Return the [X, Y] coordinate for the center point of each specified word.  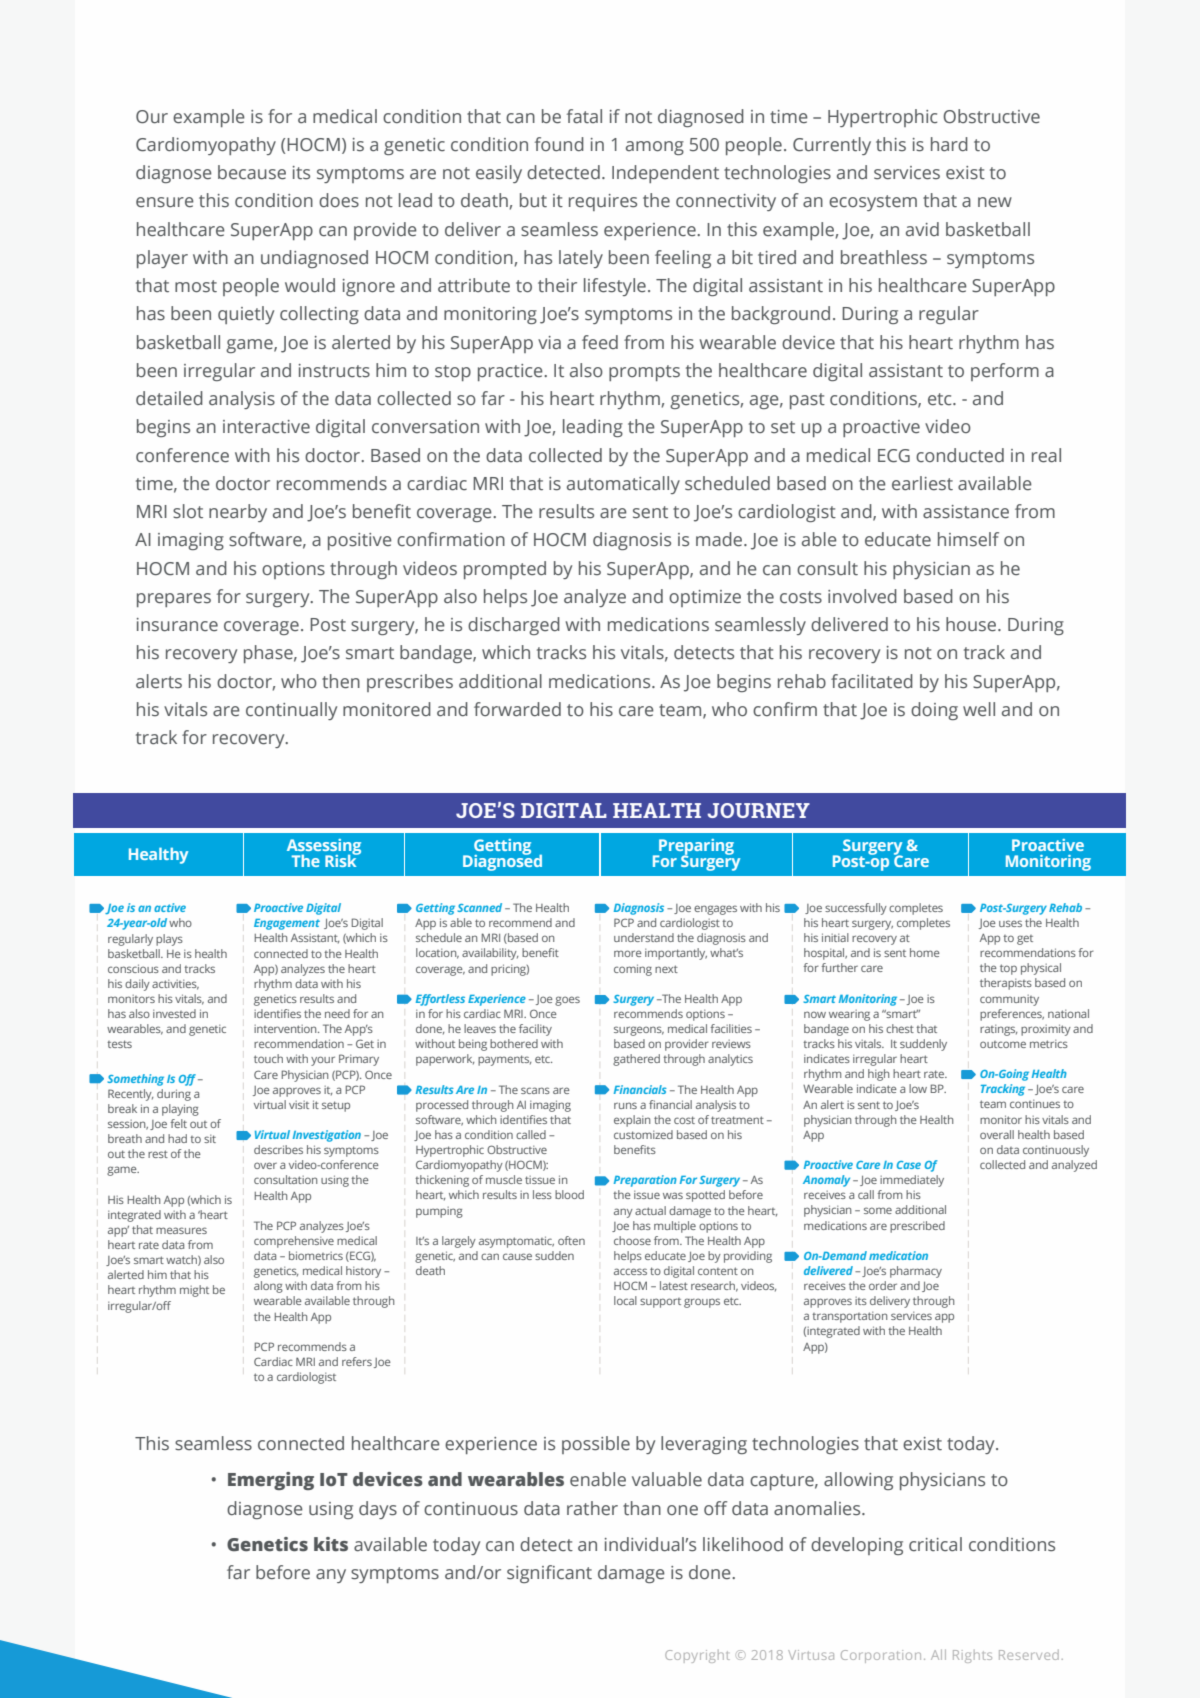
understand [644, 937]
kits [331, 1544]
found [559, 144]
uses [1010, 923]
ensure [165, 202]
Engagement [287, 924]
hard [949, 144]
